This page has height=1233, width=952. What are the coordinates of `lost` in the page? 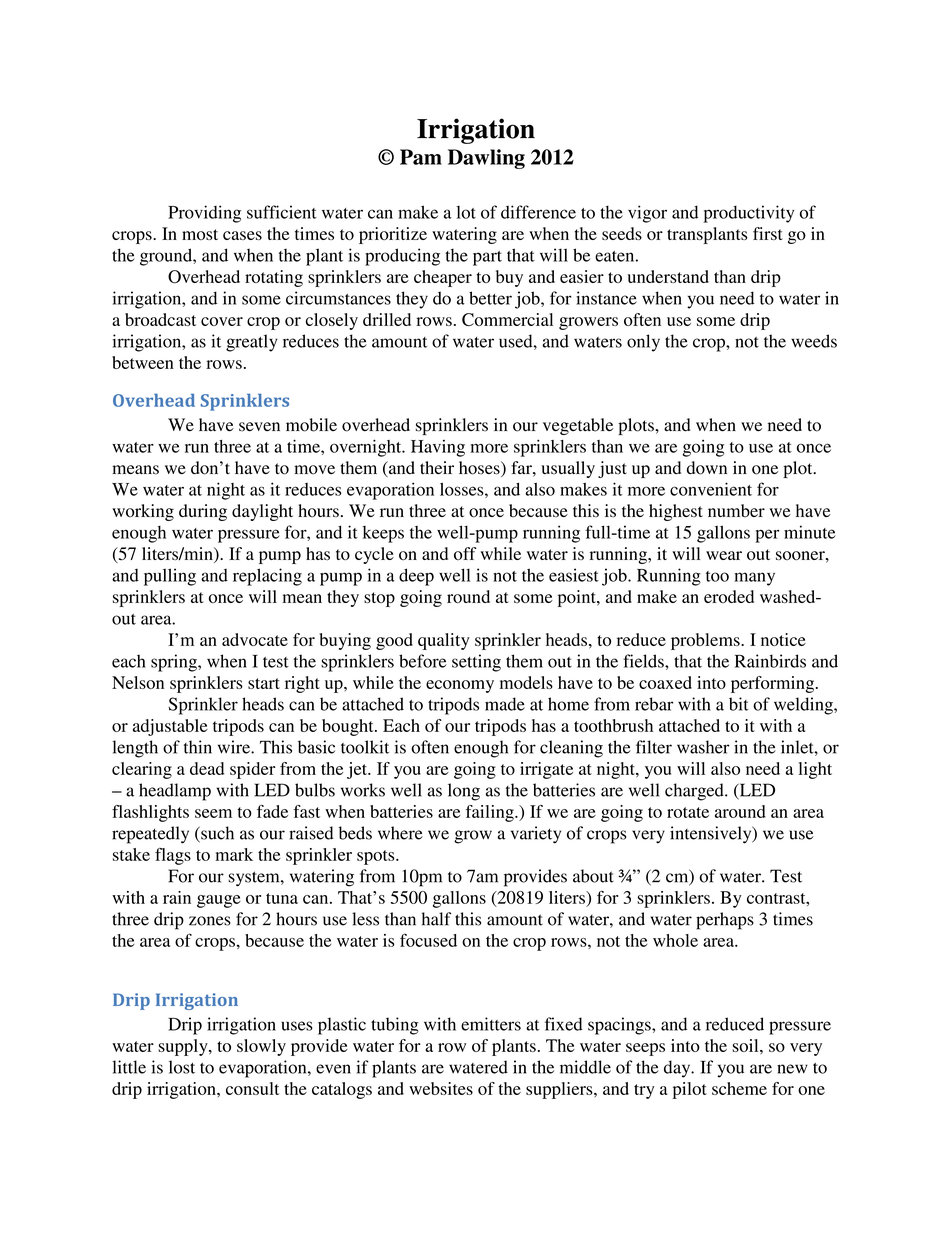 It's located at (182, 1067).
